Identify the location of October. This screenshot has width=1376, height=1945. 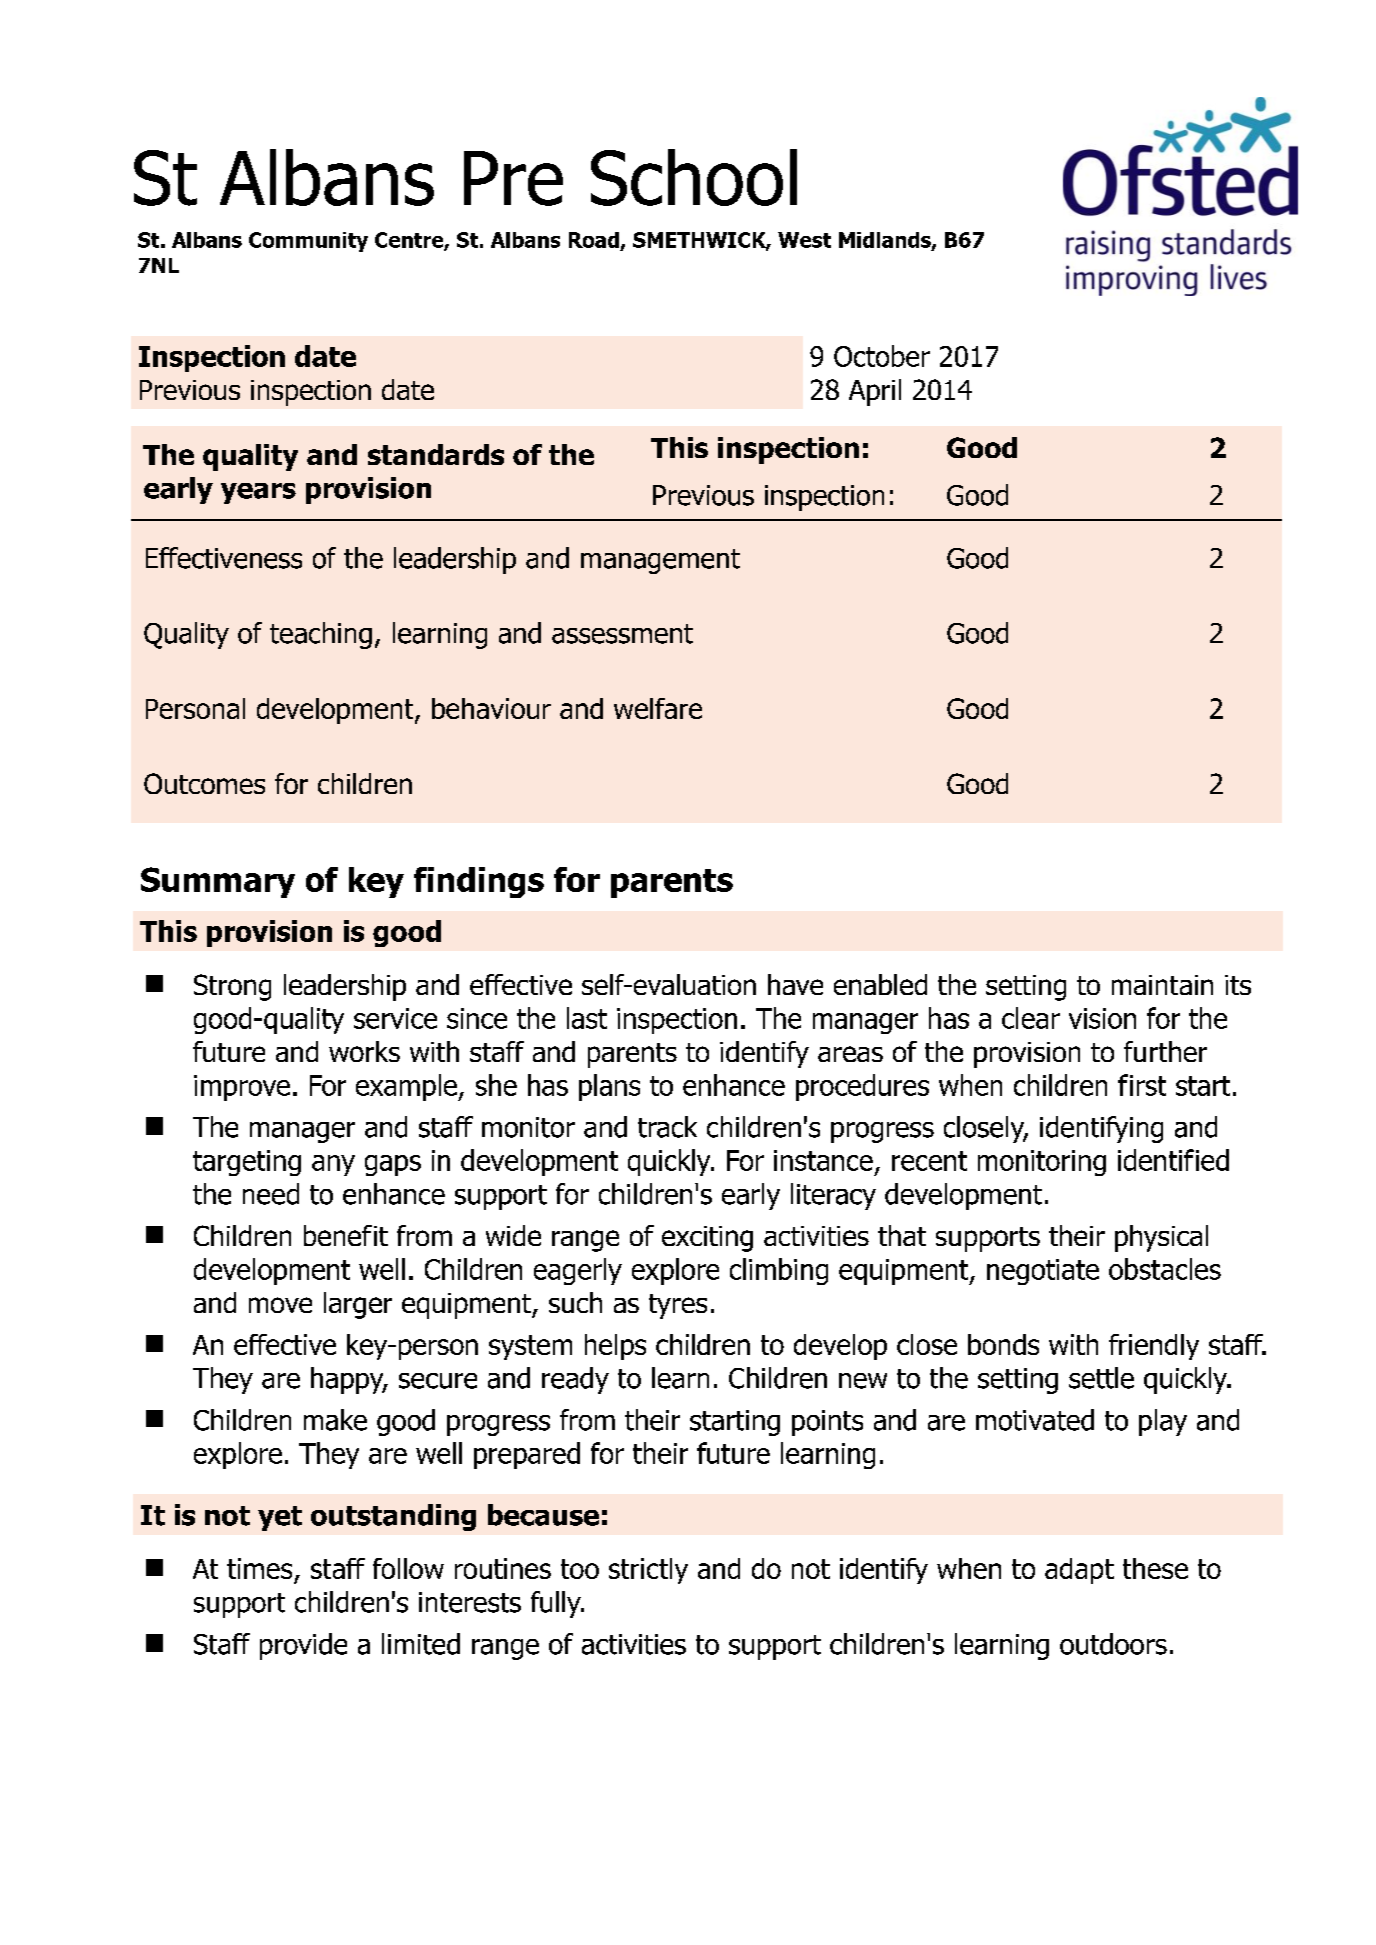
(882, 356).
